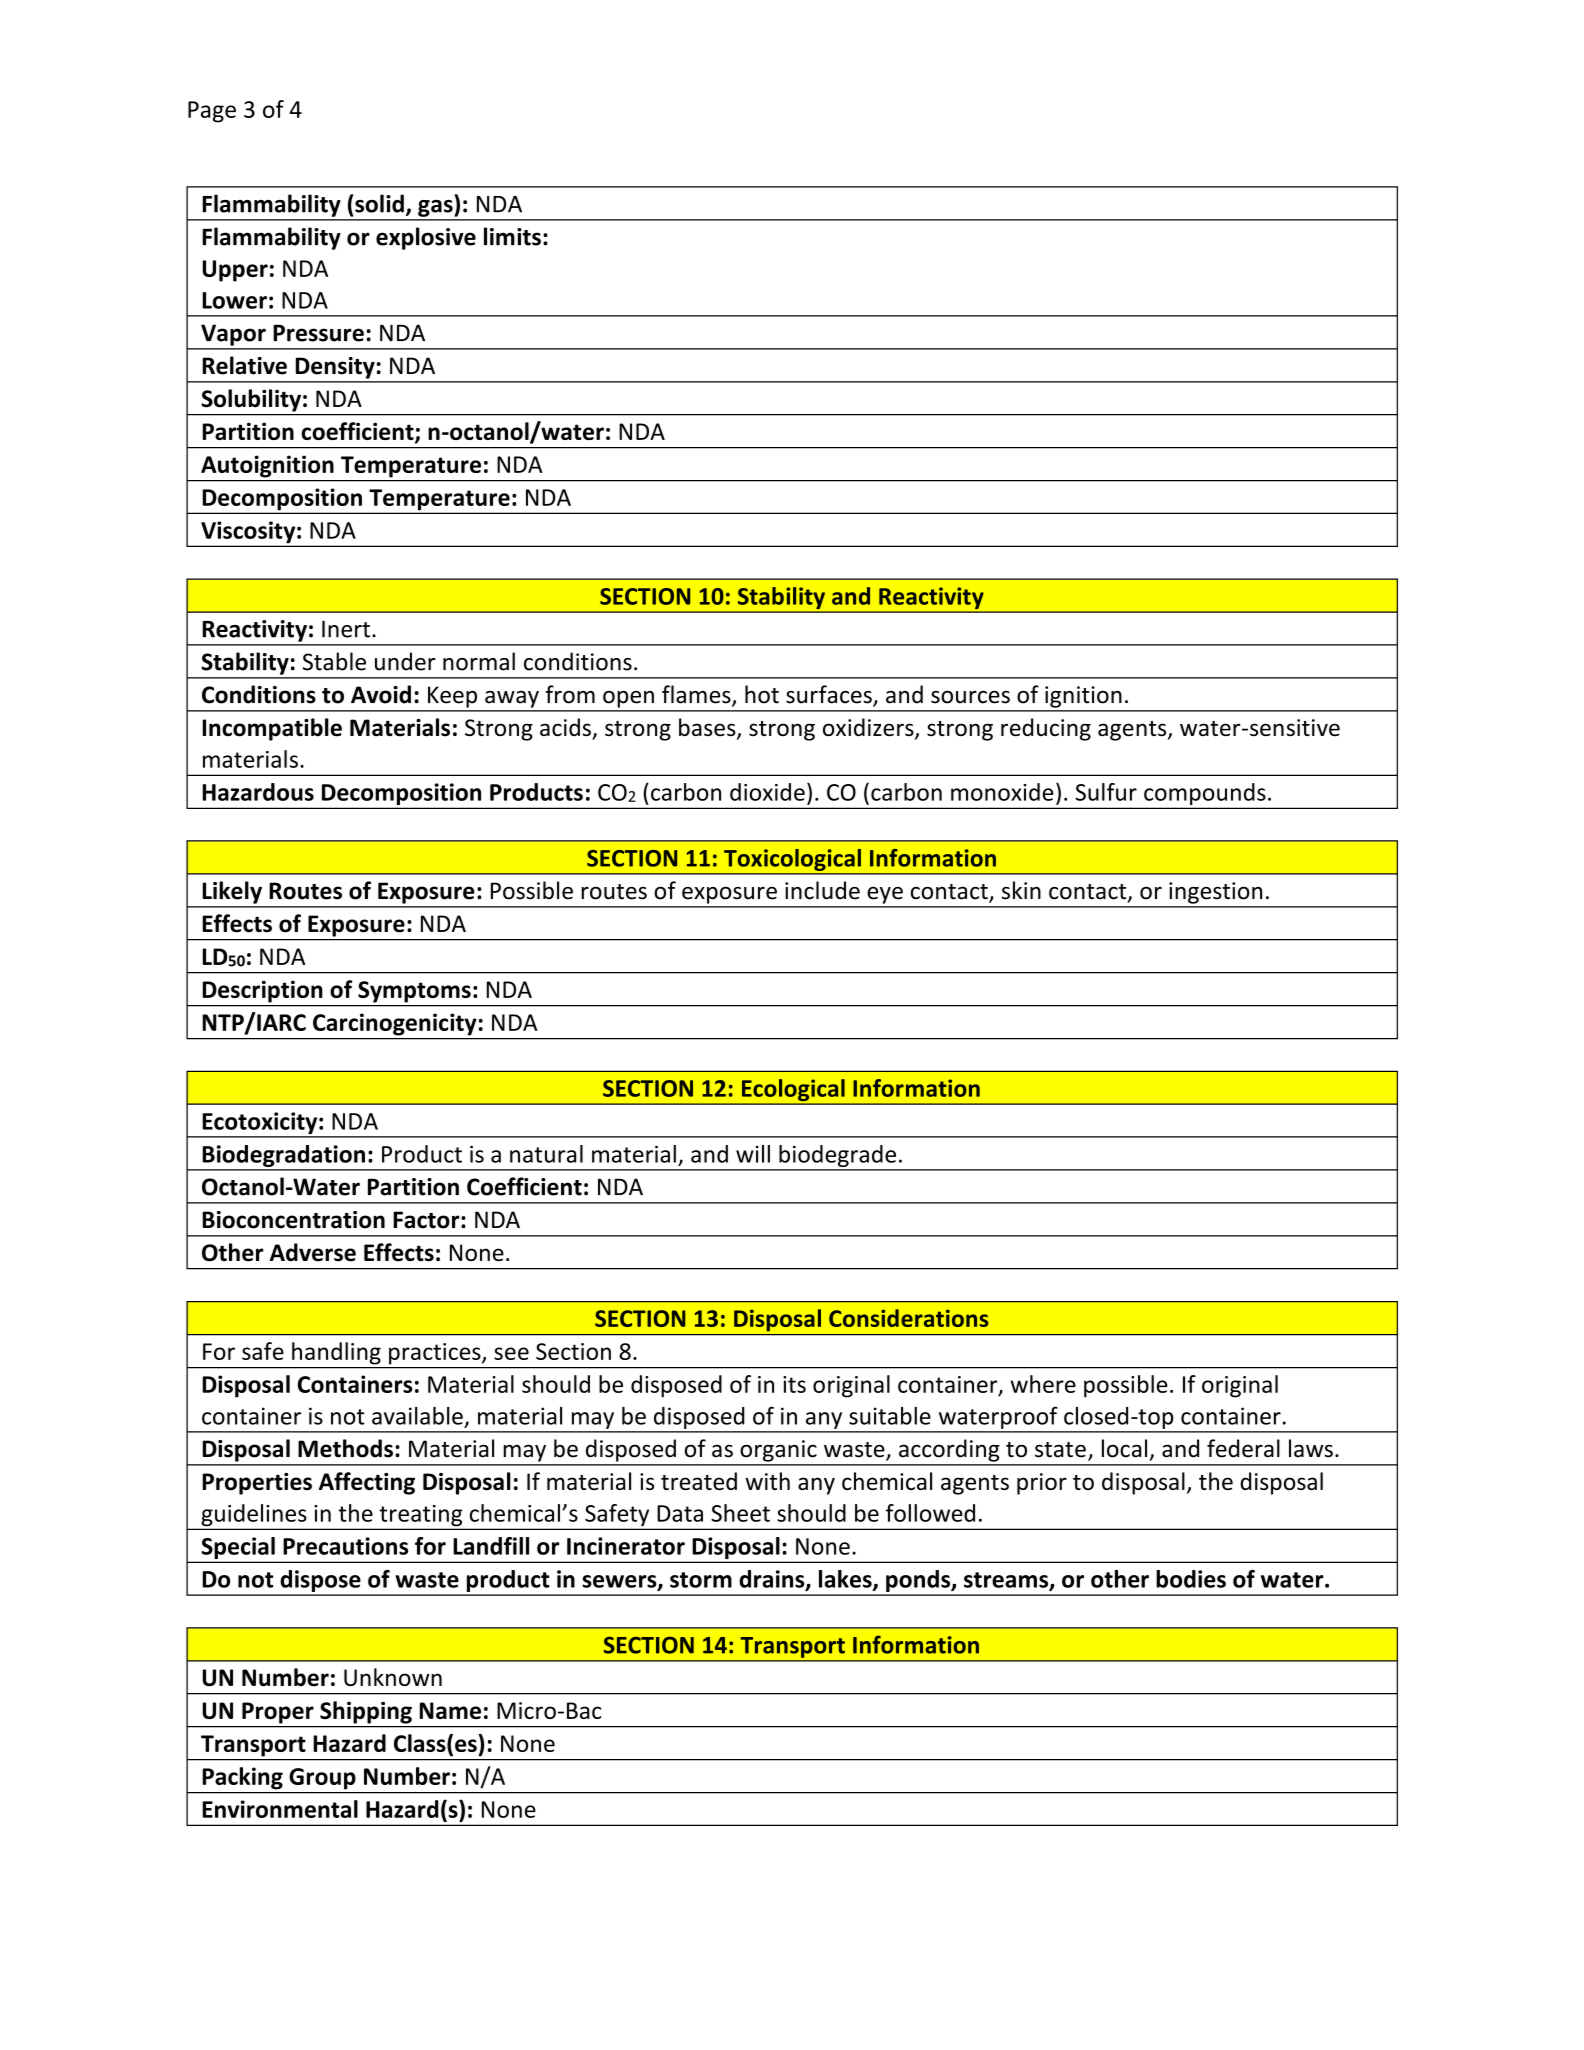  I want to click on will, so click(753, 1154).
